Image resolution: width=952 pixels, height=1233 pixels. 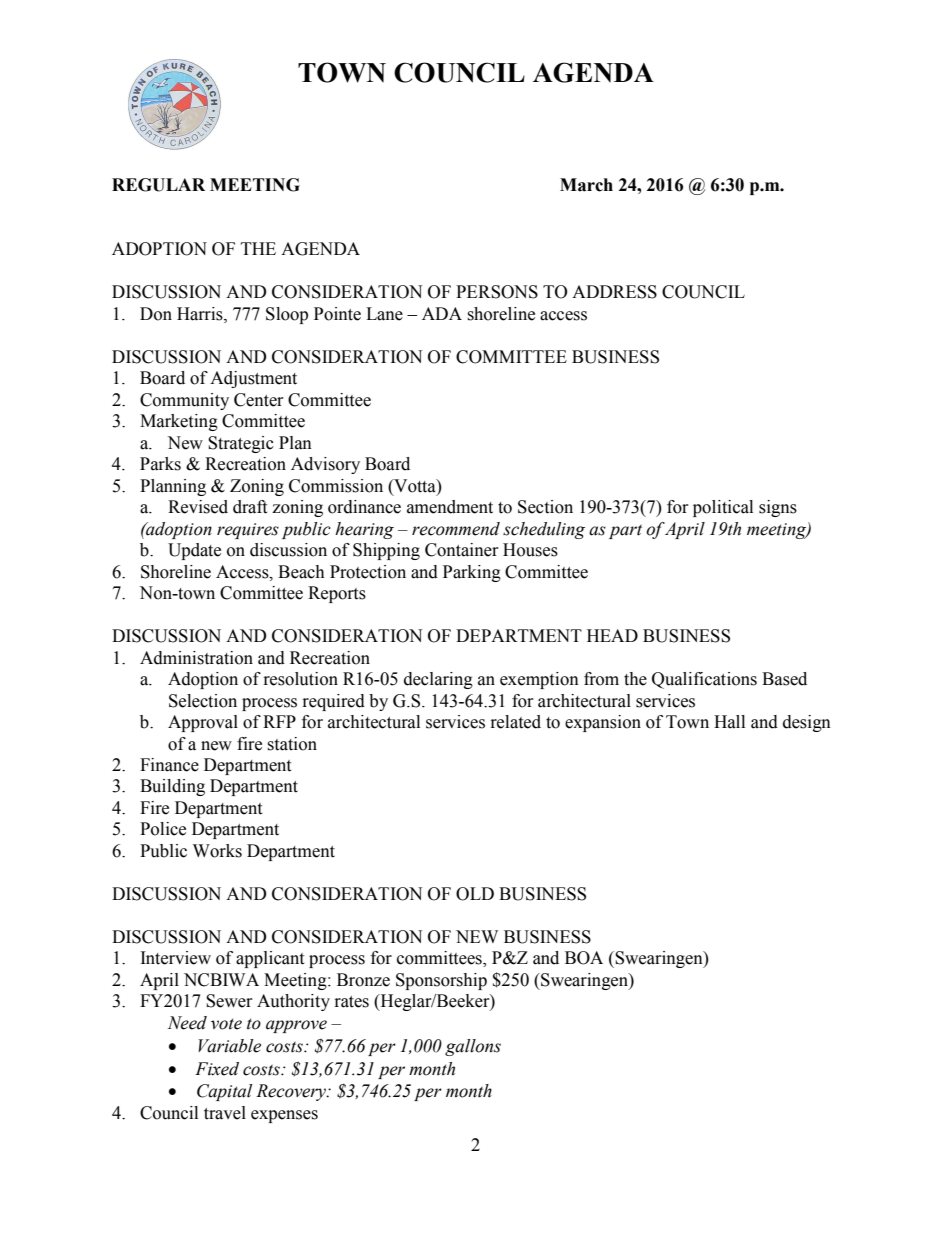 What do you see at coordinates (450, 507) in the screenshot?
I see `amendment` at bounding box center [450, 507].
